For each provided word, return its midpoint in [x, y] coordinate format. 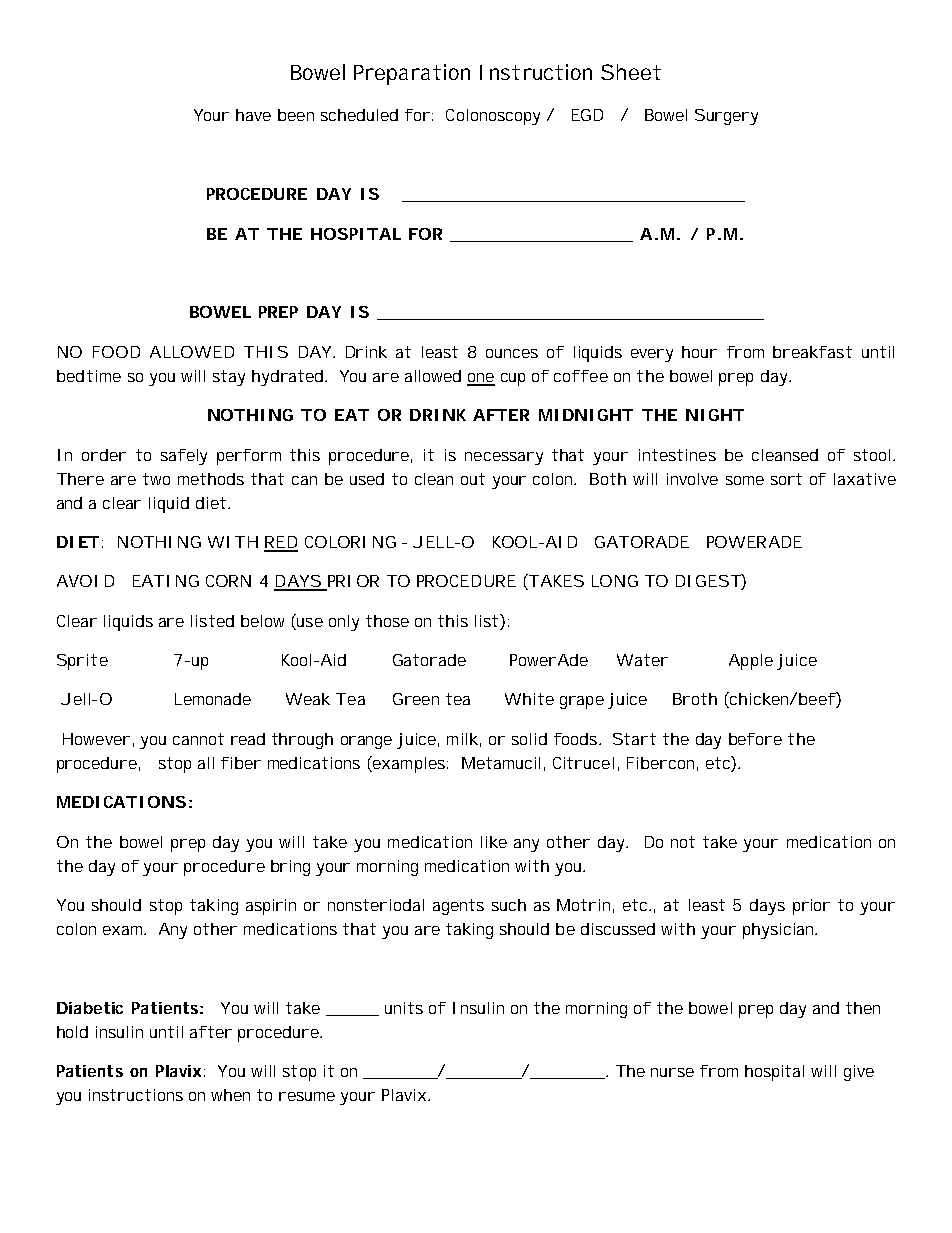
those [387, 621]
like [494, 842]
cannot [198, 739]
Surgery [726, 117]
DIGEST [708, 581]
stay [229, 378]
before [755, 739]
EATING [166, 581]
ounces [512, 353]
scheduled [359, 115]
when [230, 1095]
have [253, 115]
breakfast [812, 352]
